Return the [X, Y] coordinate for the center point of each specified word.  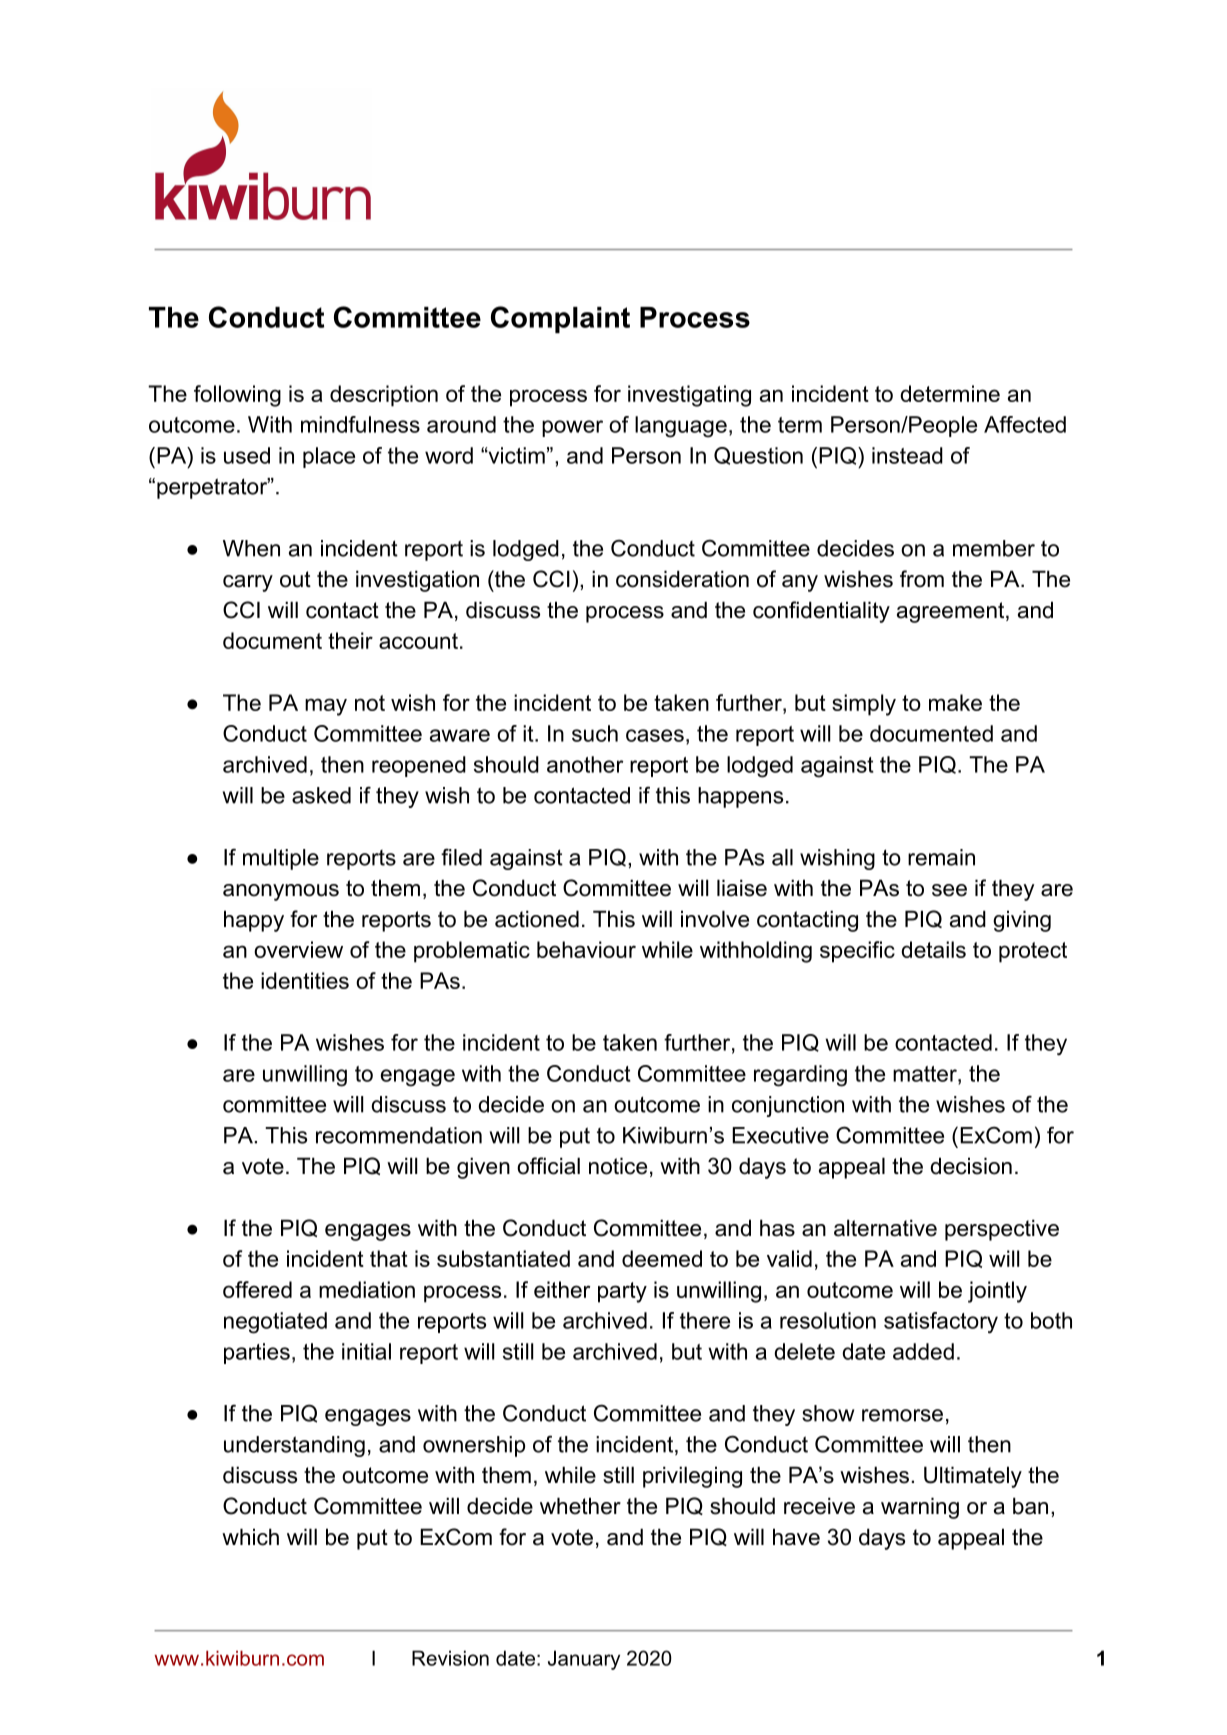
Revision [450, 1658]
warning [920, 1508]
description [384, 396]
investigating [689, 396]
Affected [1025, 424]
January [584, 1660]
